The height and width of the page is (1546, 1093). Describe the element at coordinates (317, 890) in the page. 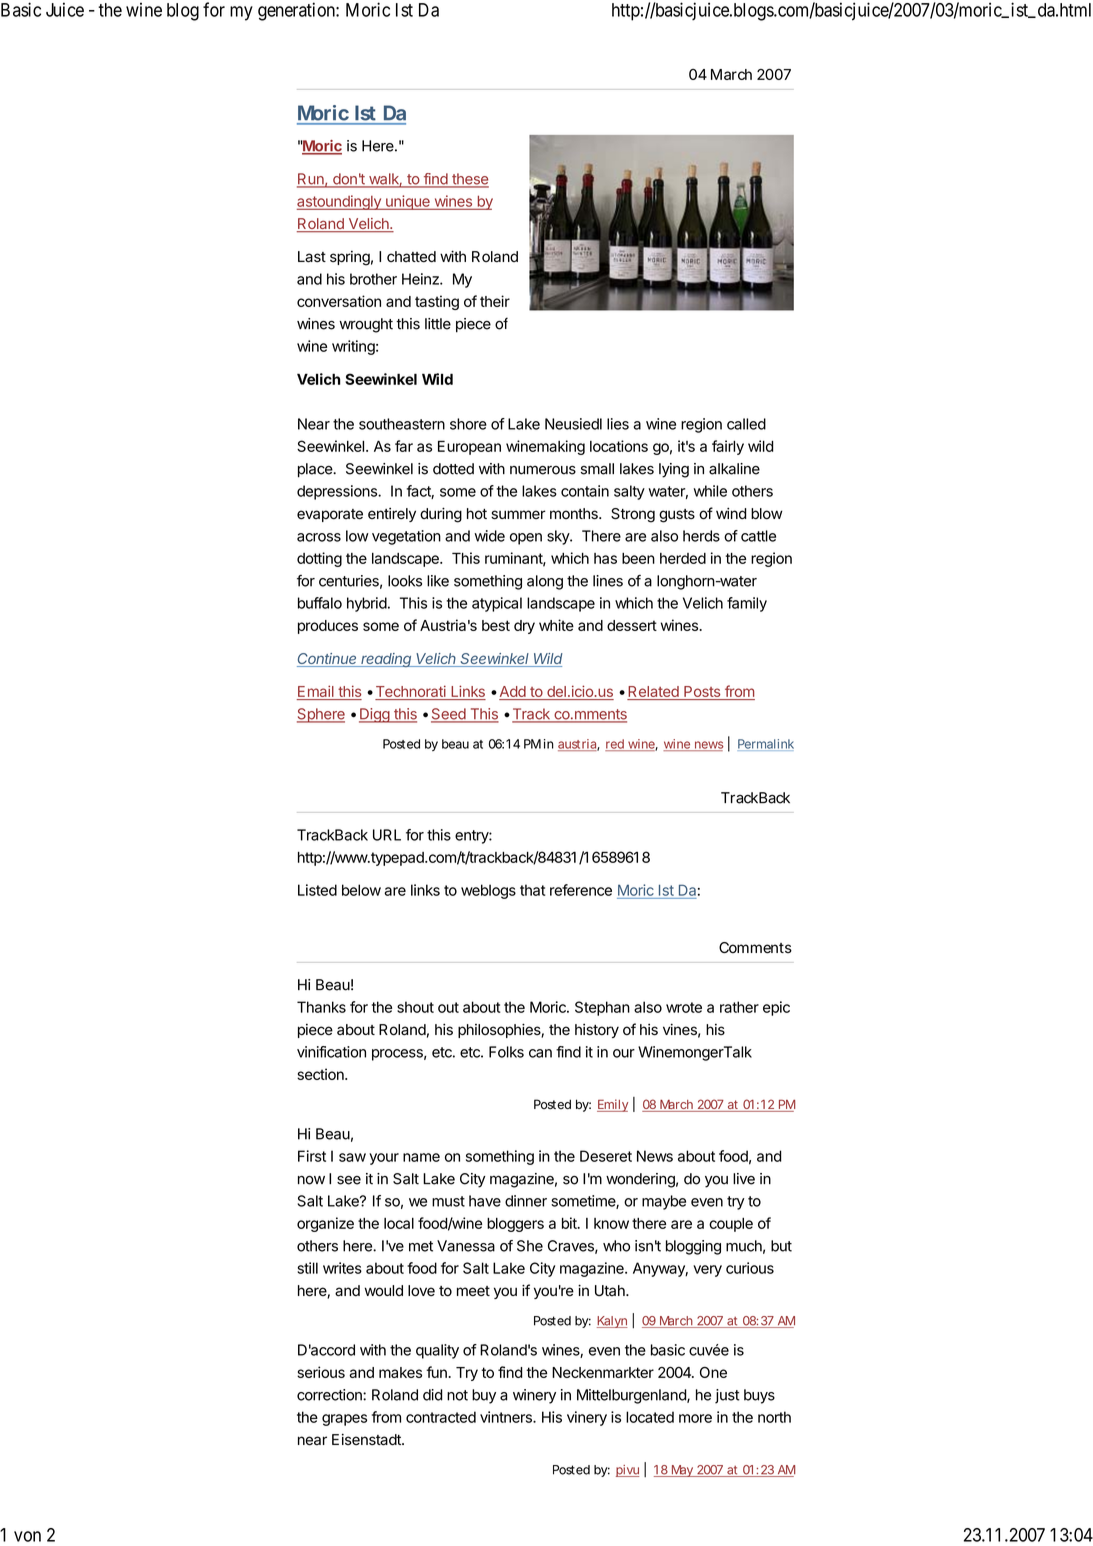

I see `Listed` at that location.
